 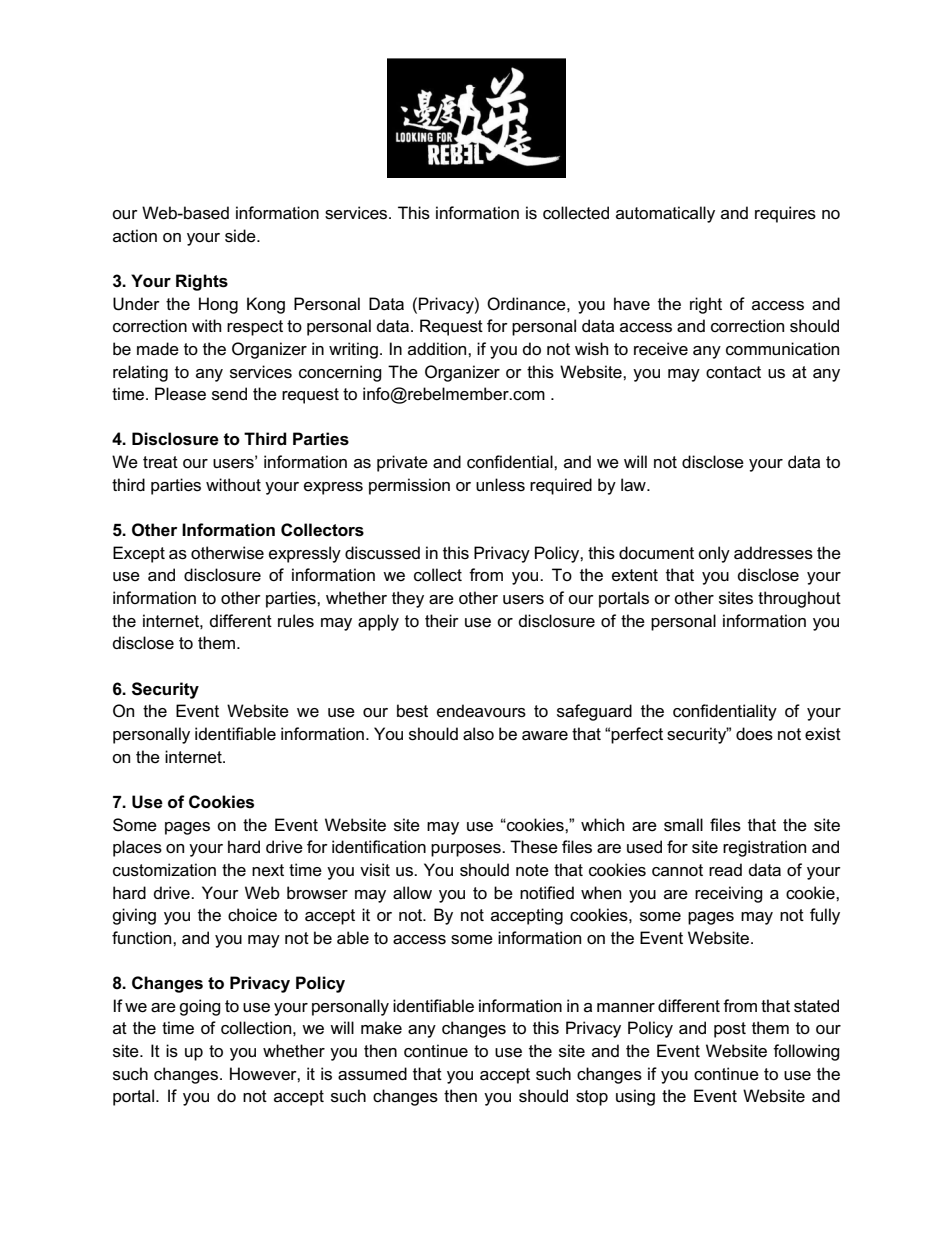 I want to click on assumed, so click(x=372, y=1074).
